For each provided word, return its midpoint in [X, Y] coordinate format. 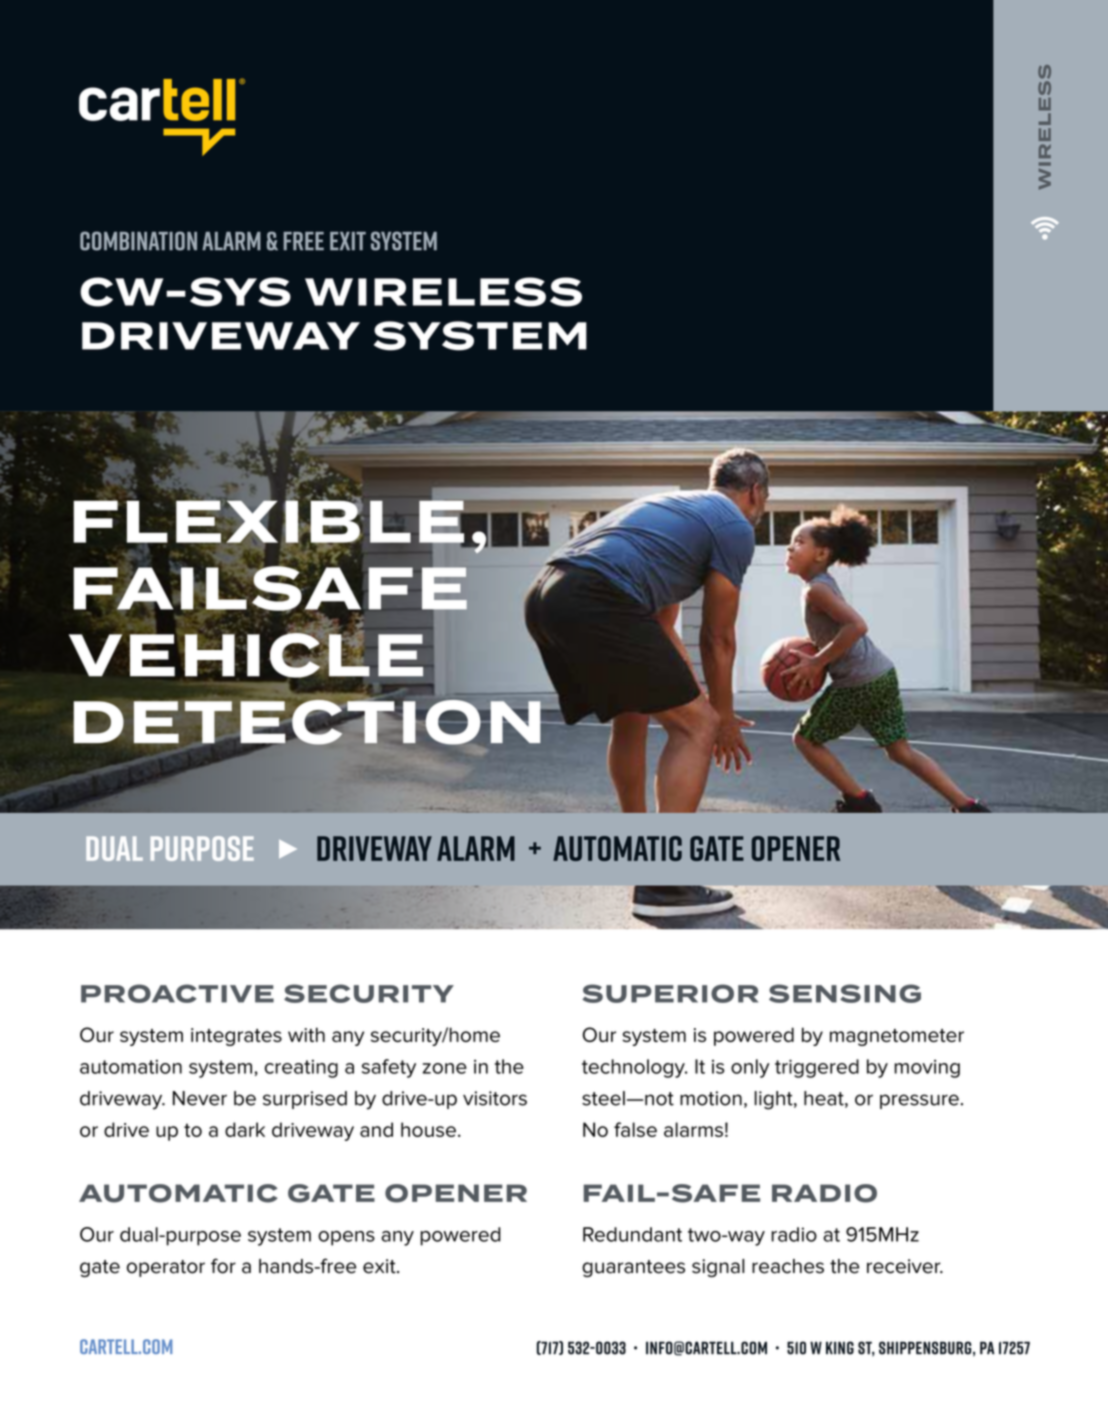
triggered [817, 1068]
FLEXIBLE [269, 521]
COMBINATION [138, 241]
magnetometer [897, 1037]
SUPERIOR [670, 993]
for [223, 1266]
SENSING [845, 993]
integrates [236, 1037]
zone [445, 1068]
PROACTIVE [177, 993]
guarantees [633, 1268]
